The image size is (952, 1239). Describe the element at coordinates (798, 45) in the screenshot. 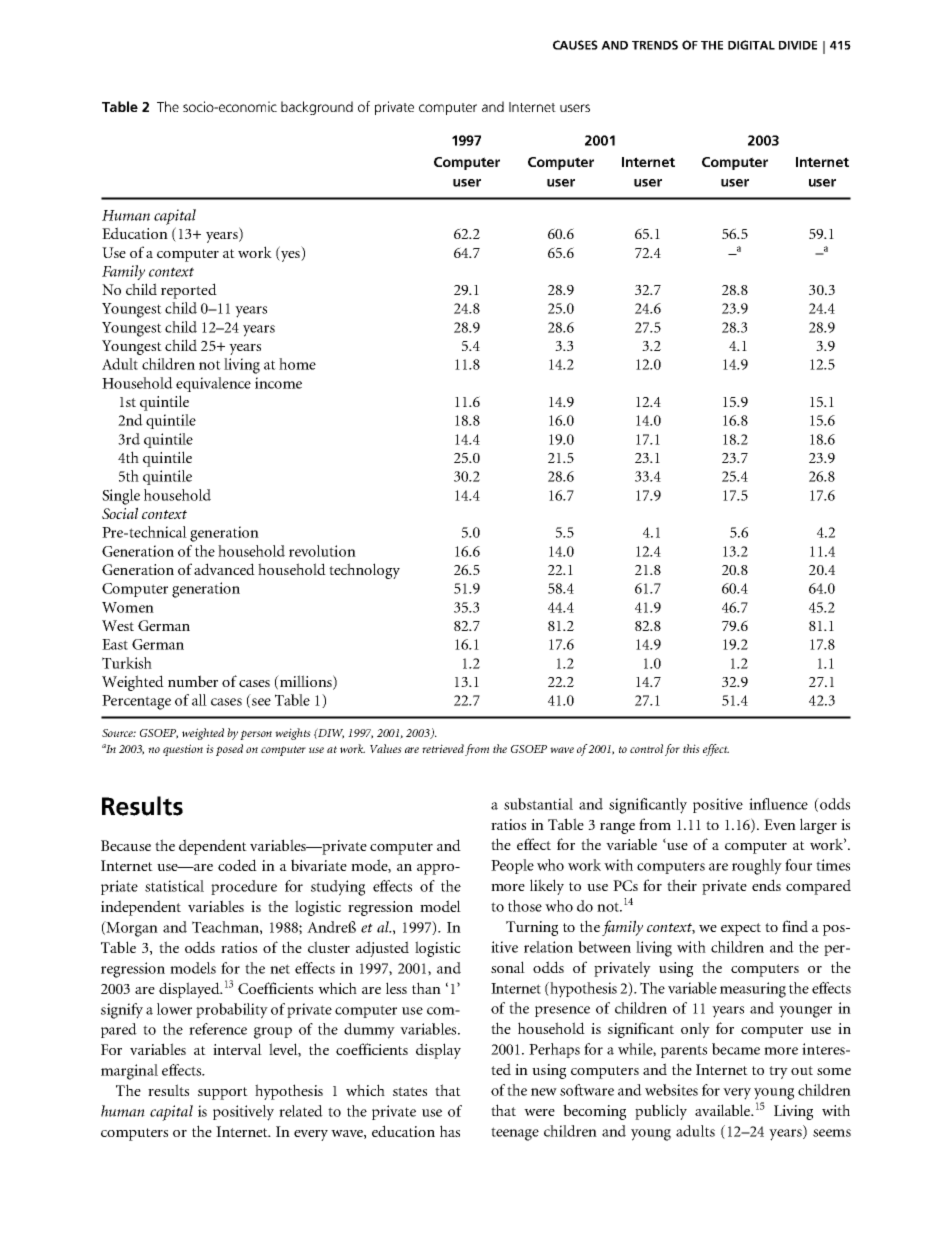

I see `DIVIDE` at that location.
